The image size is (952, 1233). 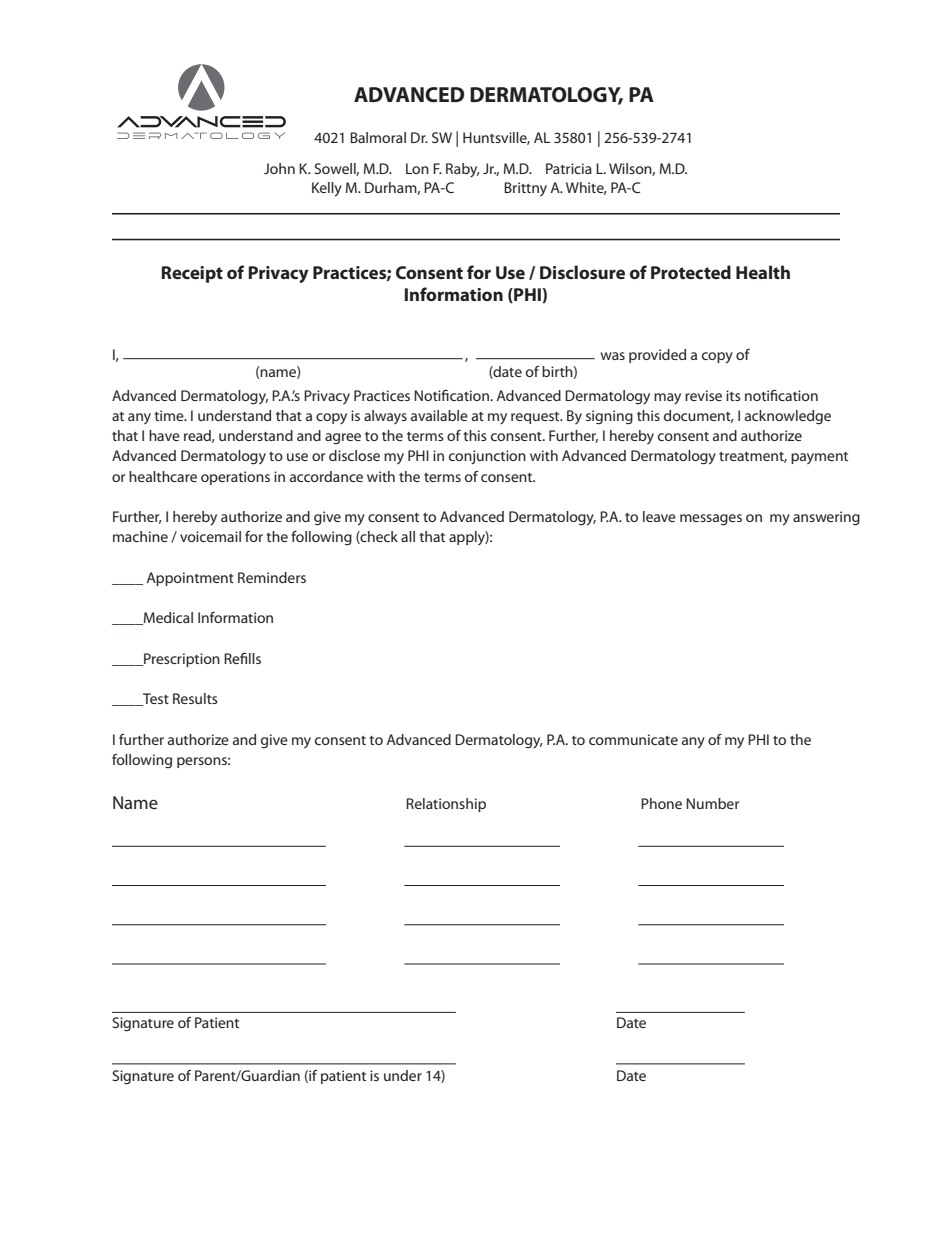 What do you see at coordinates (633, 739) in the image?
I see `communicate` at bounding box center [633, 739].
